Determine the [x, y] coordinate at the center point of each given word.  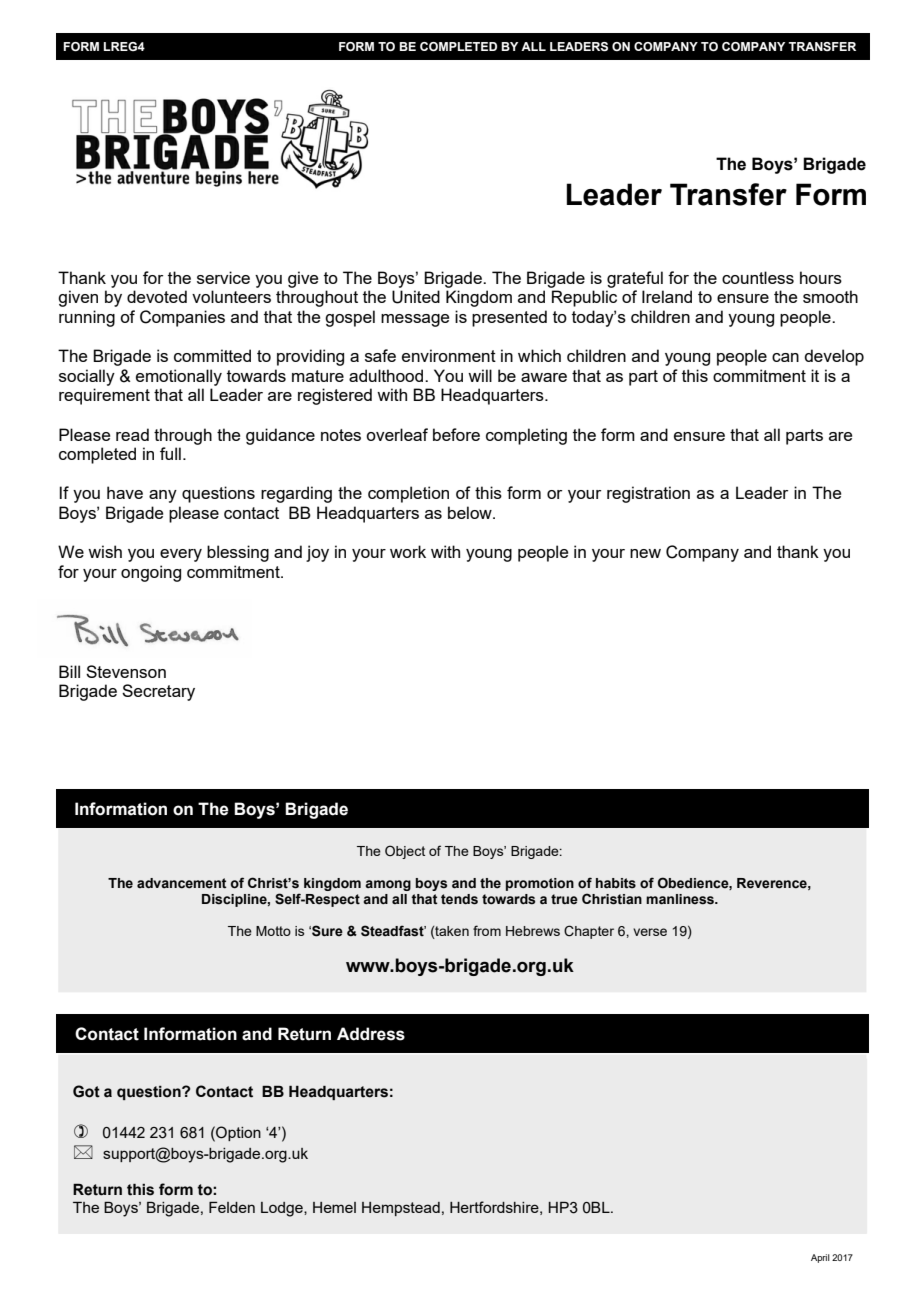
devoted [157, 296]
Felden [232, 1207]
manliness [681, 899]
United [416, 297]
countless [758, 277]
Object [405, 852]
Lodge [283, 1209]
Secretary [158, 692]
